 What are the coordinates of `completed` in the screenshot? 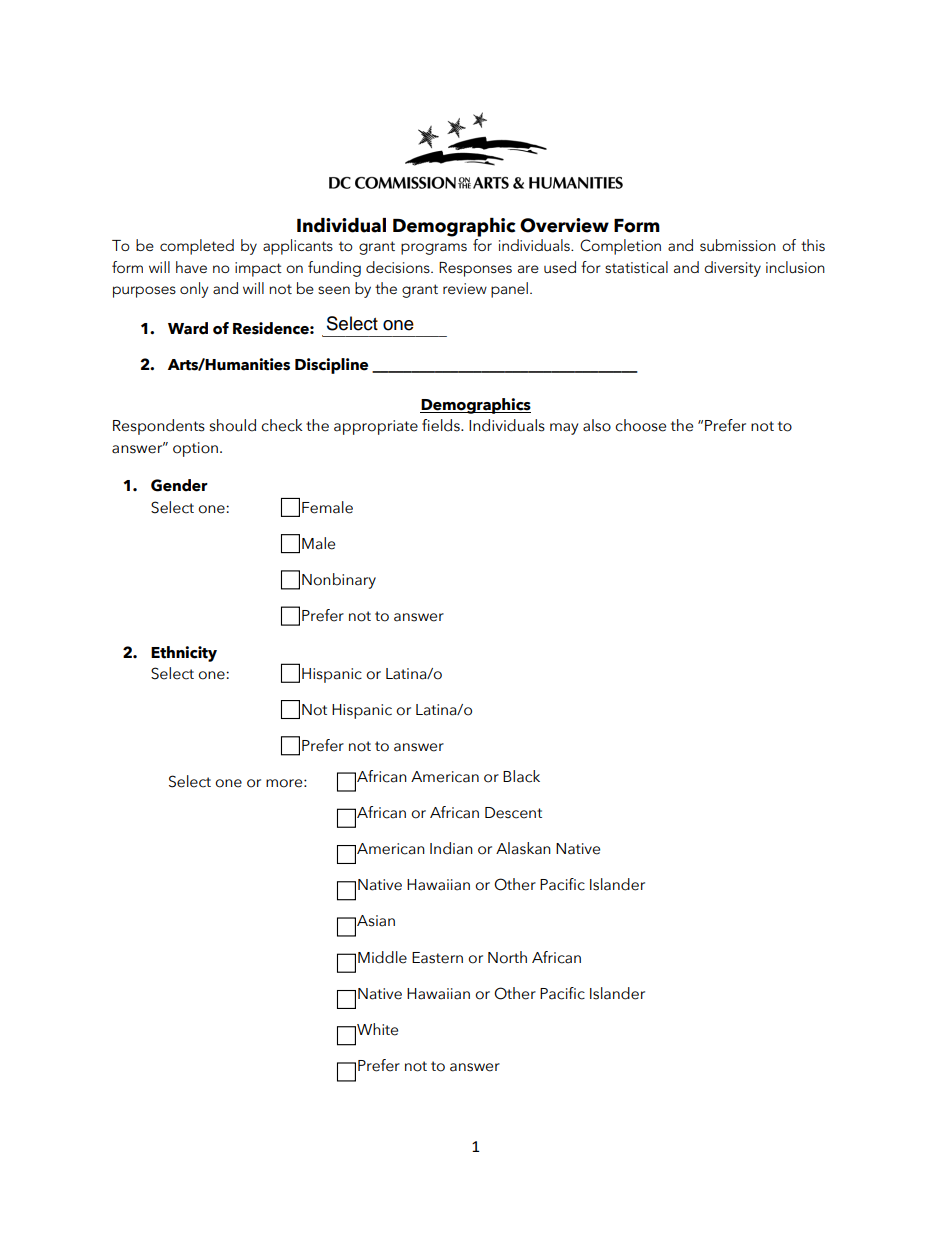 It's located at (197, 247).
